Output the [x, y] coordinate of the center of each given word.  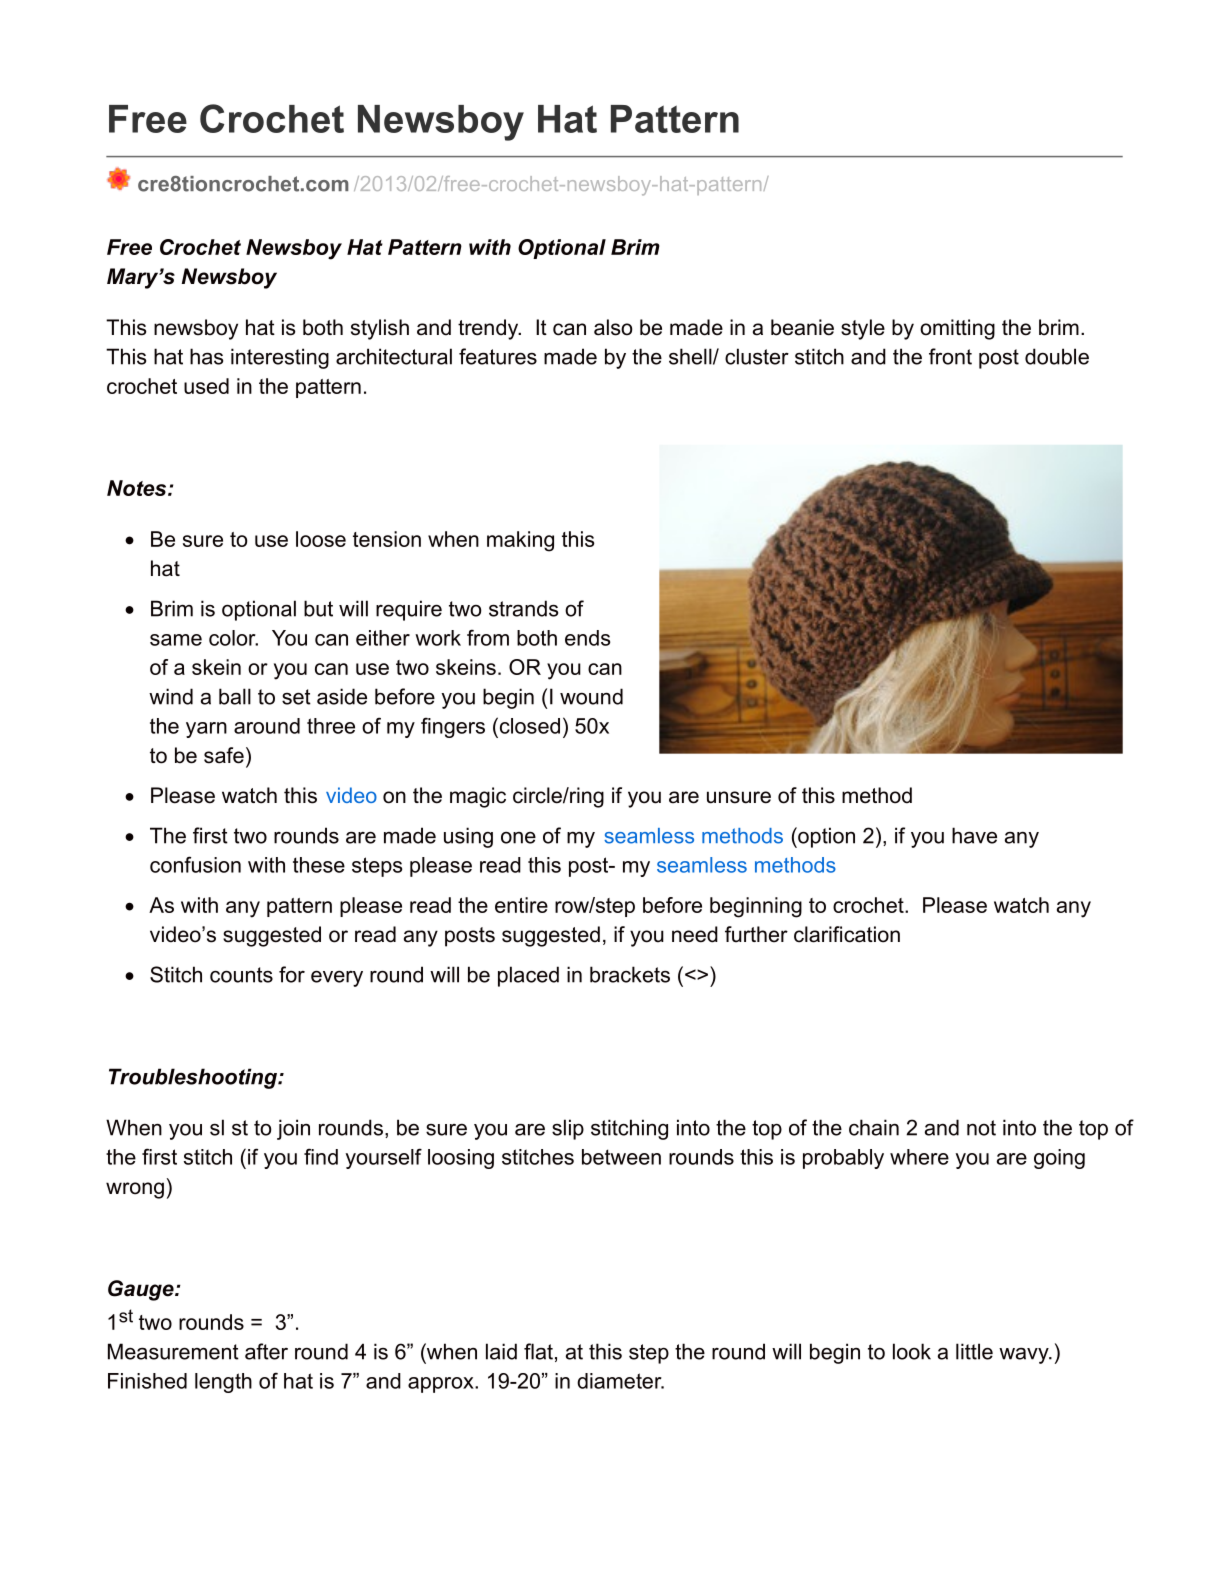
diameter [620, 1381]
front [950, 356]
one [518, 838]
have [974, 835]
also [613, 327]
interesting [280, 358]
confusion [195, 864]
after [266, 1351]
